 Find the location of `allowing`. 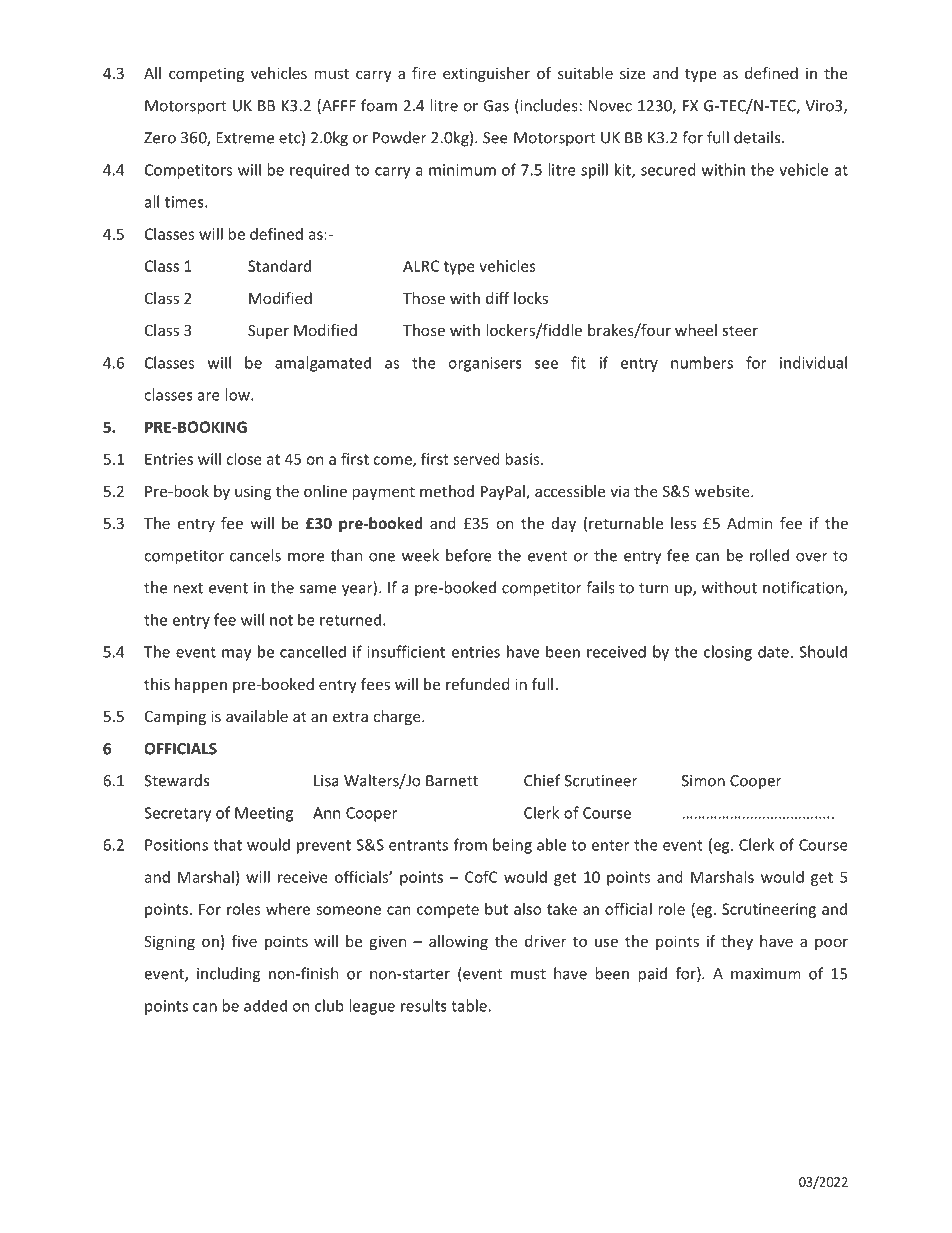

allowing is located at coordinates (458, 942).
